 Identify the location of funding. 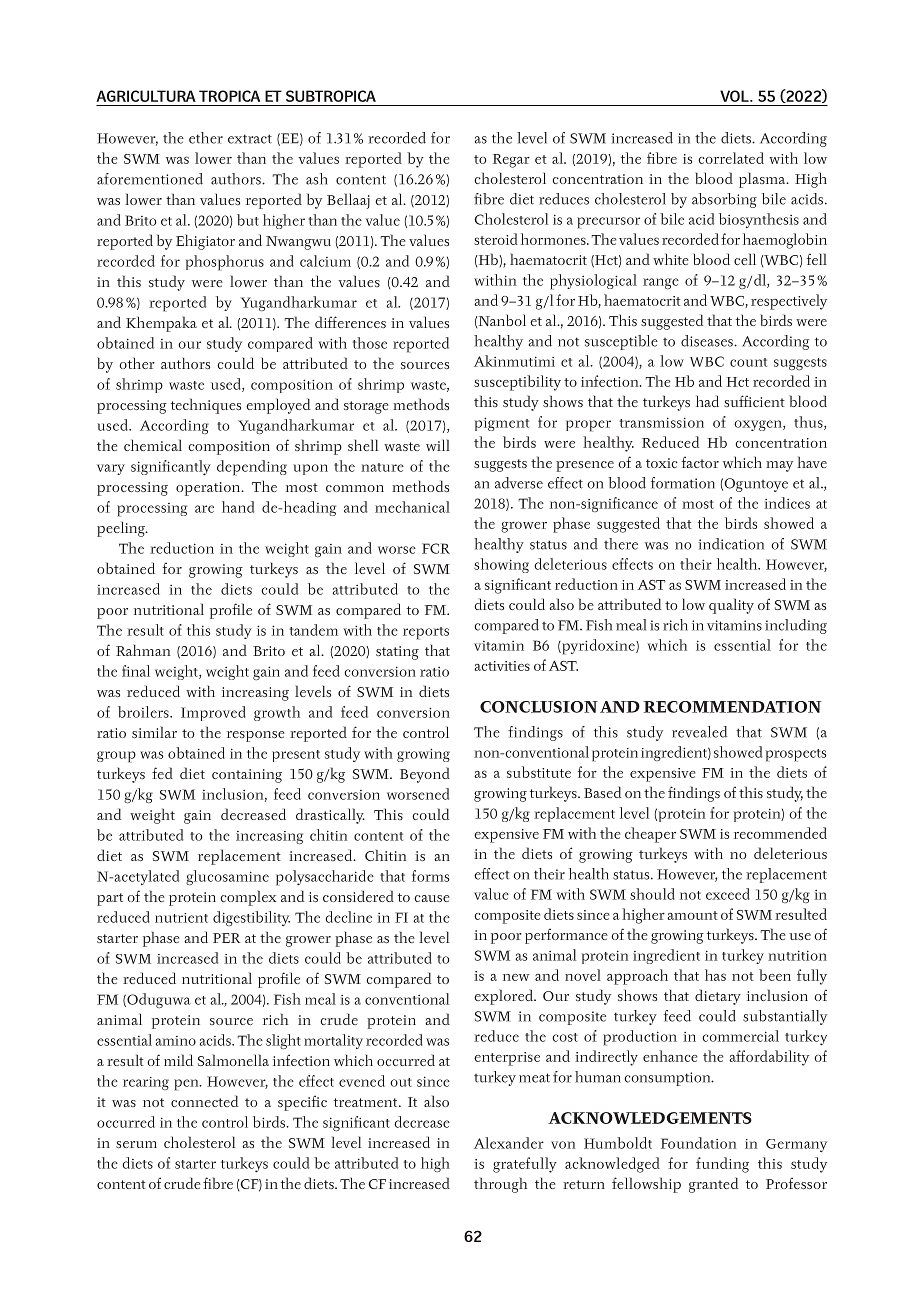
(722, 1165).
